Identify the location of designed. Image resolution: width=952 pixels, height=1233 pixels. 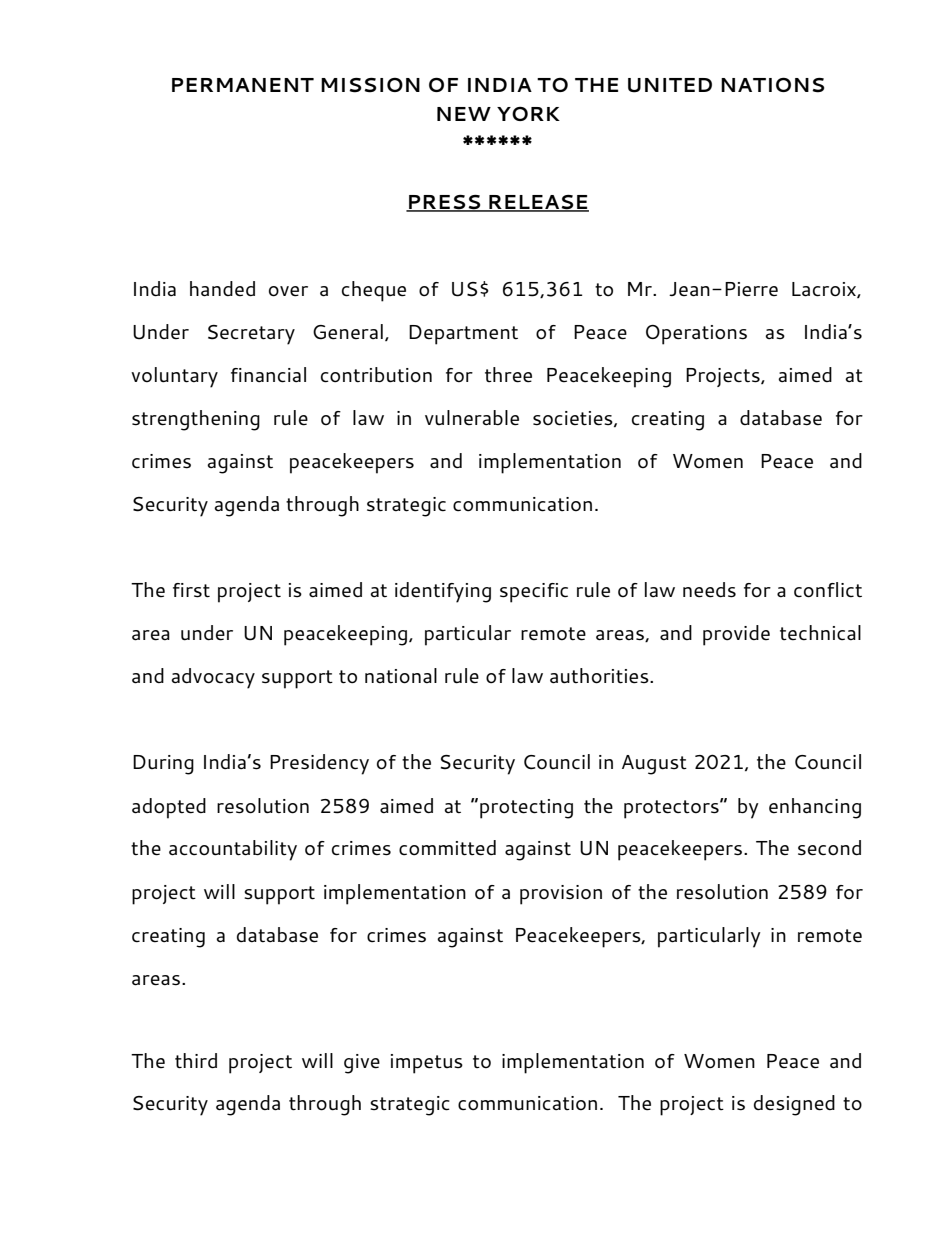
(794, 1105).
